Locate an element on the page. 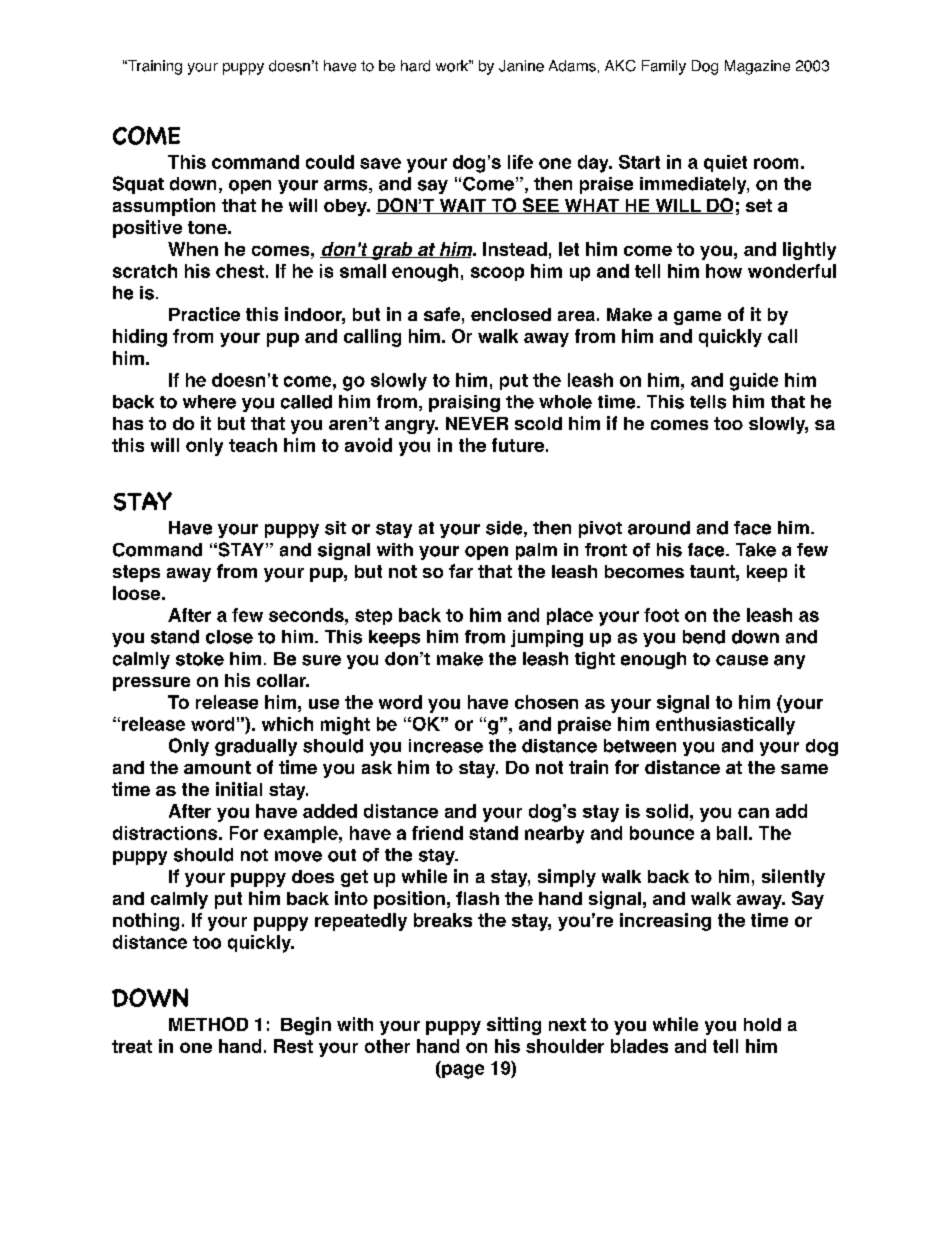 The image size is (952, 1233). stoke is located at coordinates (200, 659).
